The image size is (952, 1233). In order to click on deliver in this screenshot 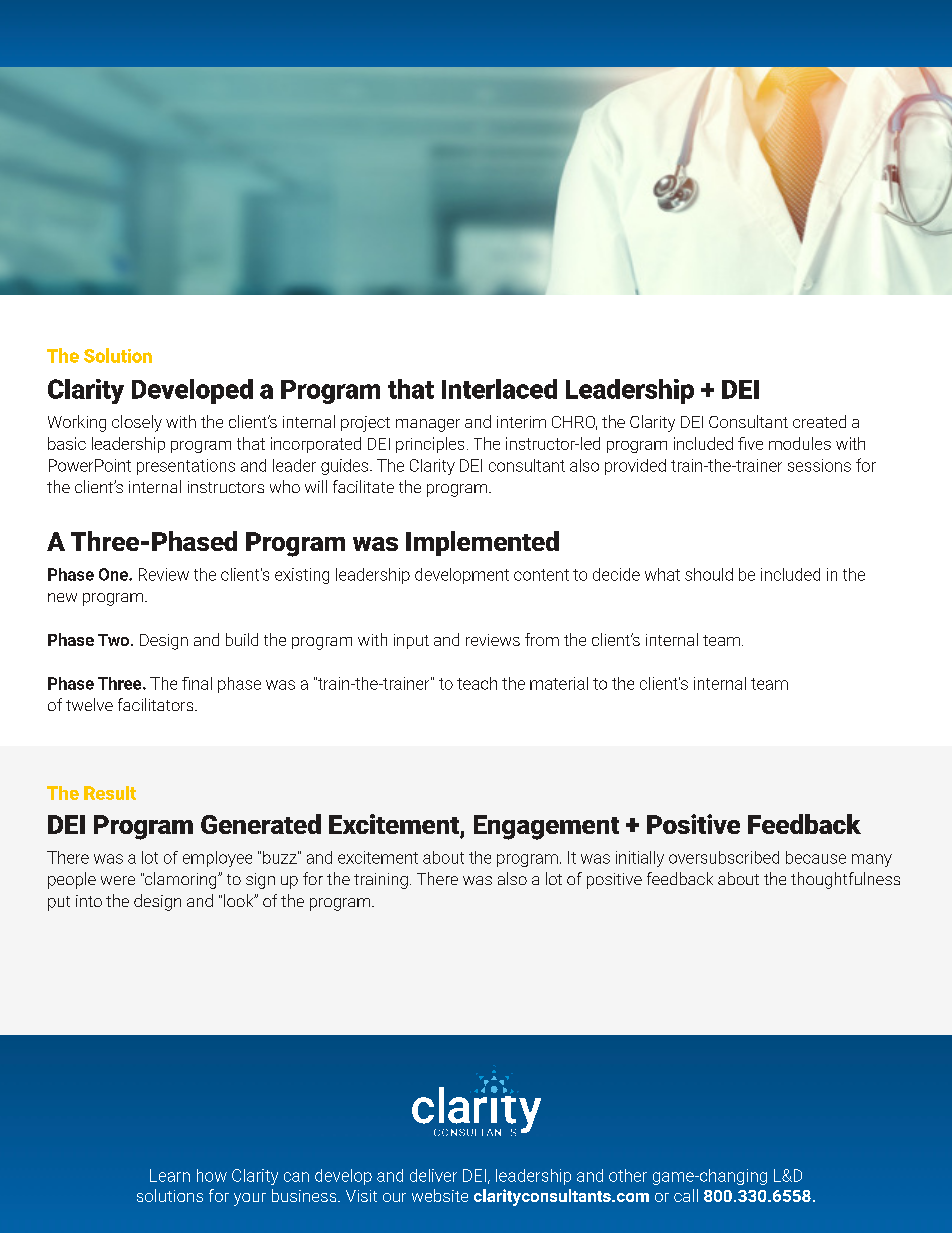, I will do `click(433, 1175)`.
